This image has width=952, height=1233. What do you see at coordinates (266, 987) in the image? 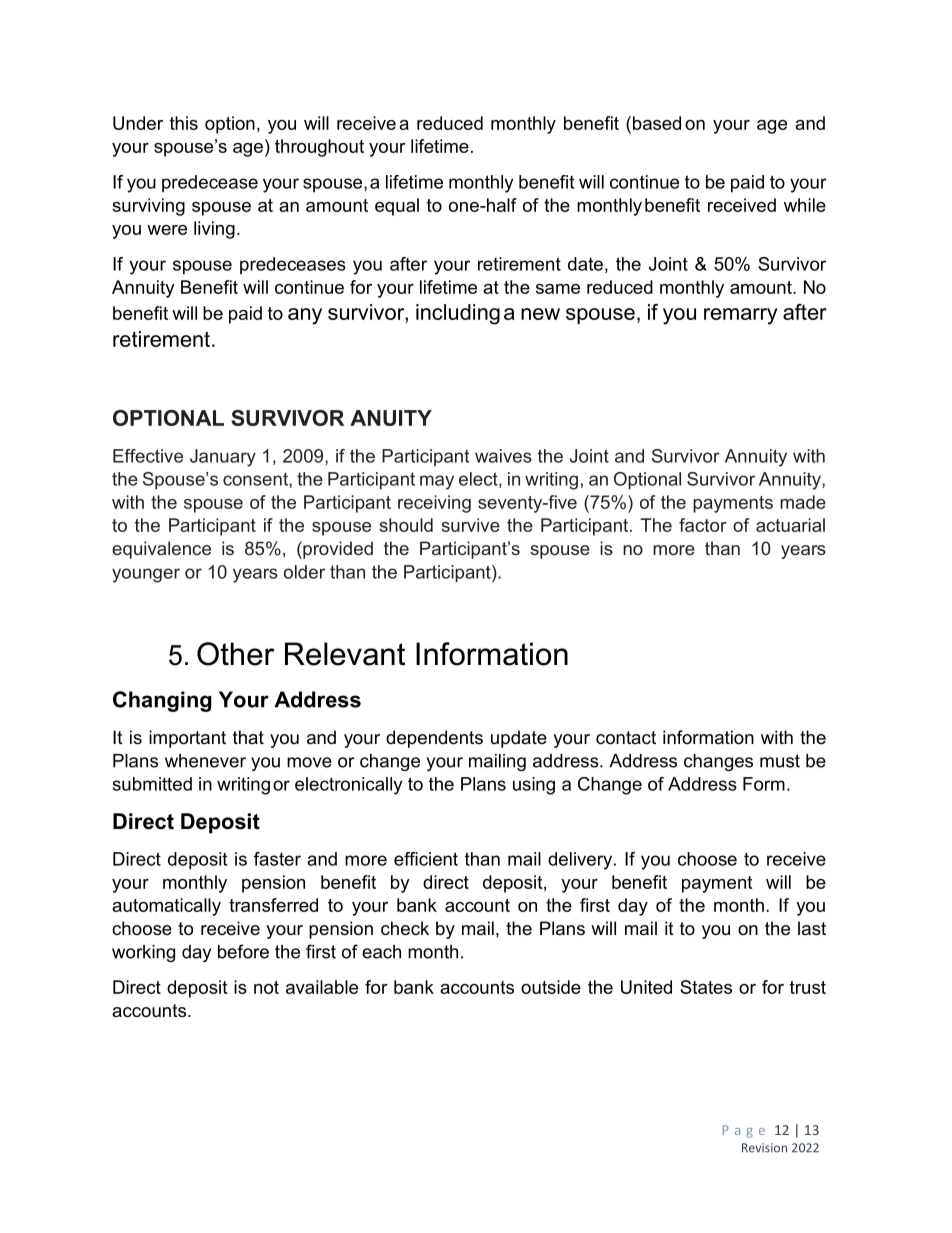
I see `not` at bounding box center [266, 987].
